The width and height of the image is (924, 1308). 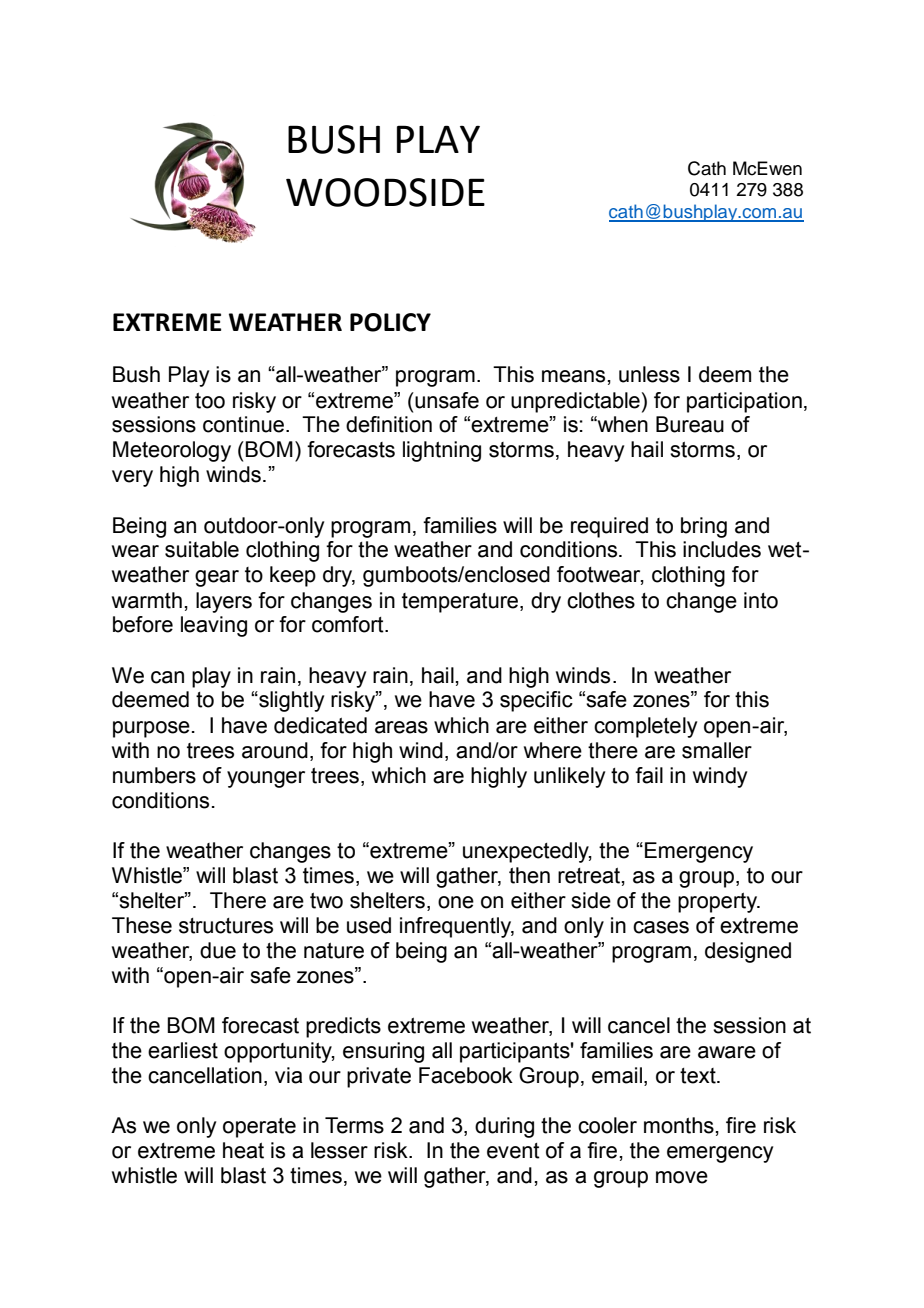 I want to click on POLICY, so click(x=390, y=322).
